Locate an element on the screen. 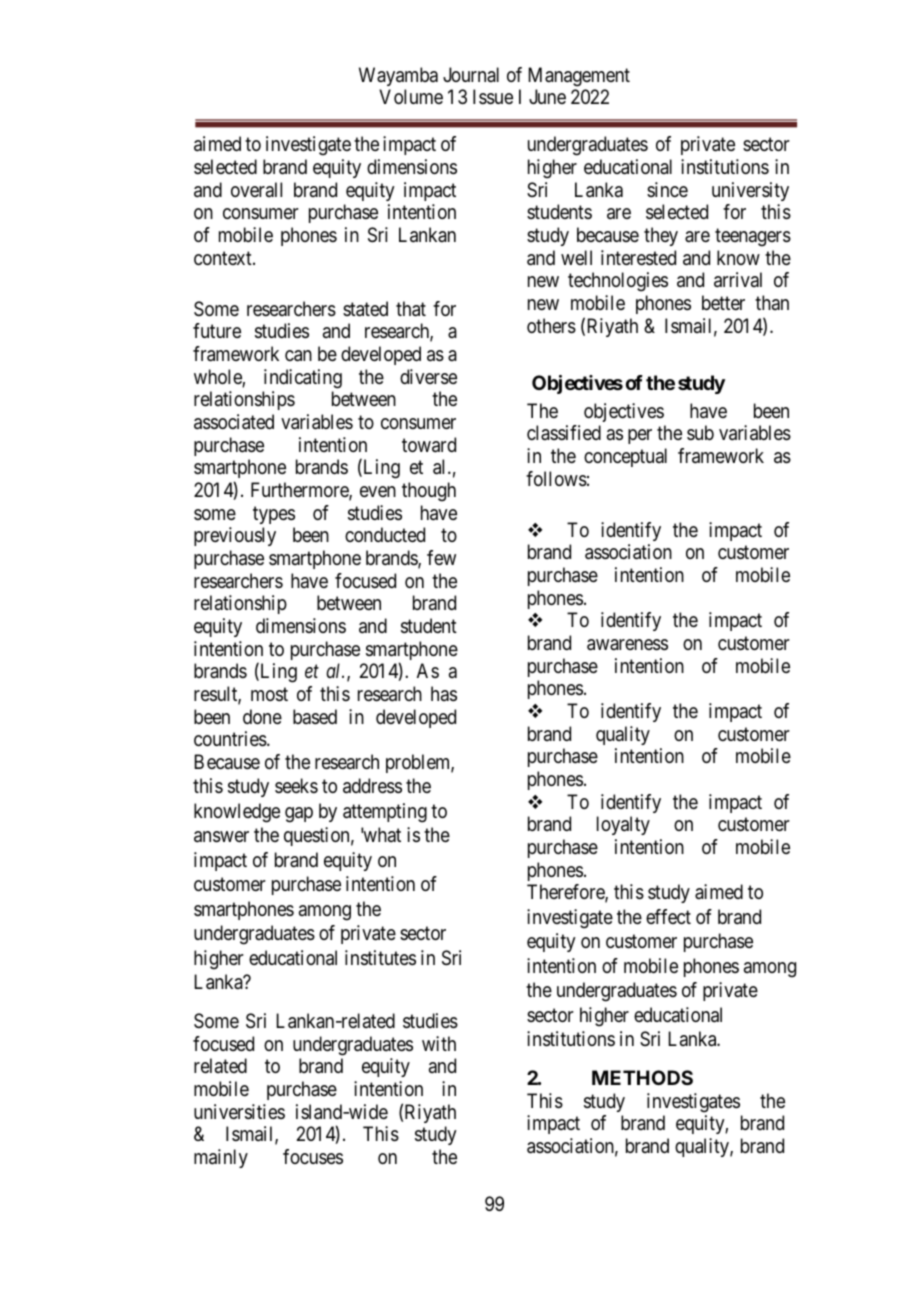 The image size is (924, 1305). effect is located at coordinates (668, 916).
